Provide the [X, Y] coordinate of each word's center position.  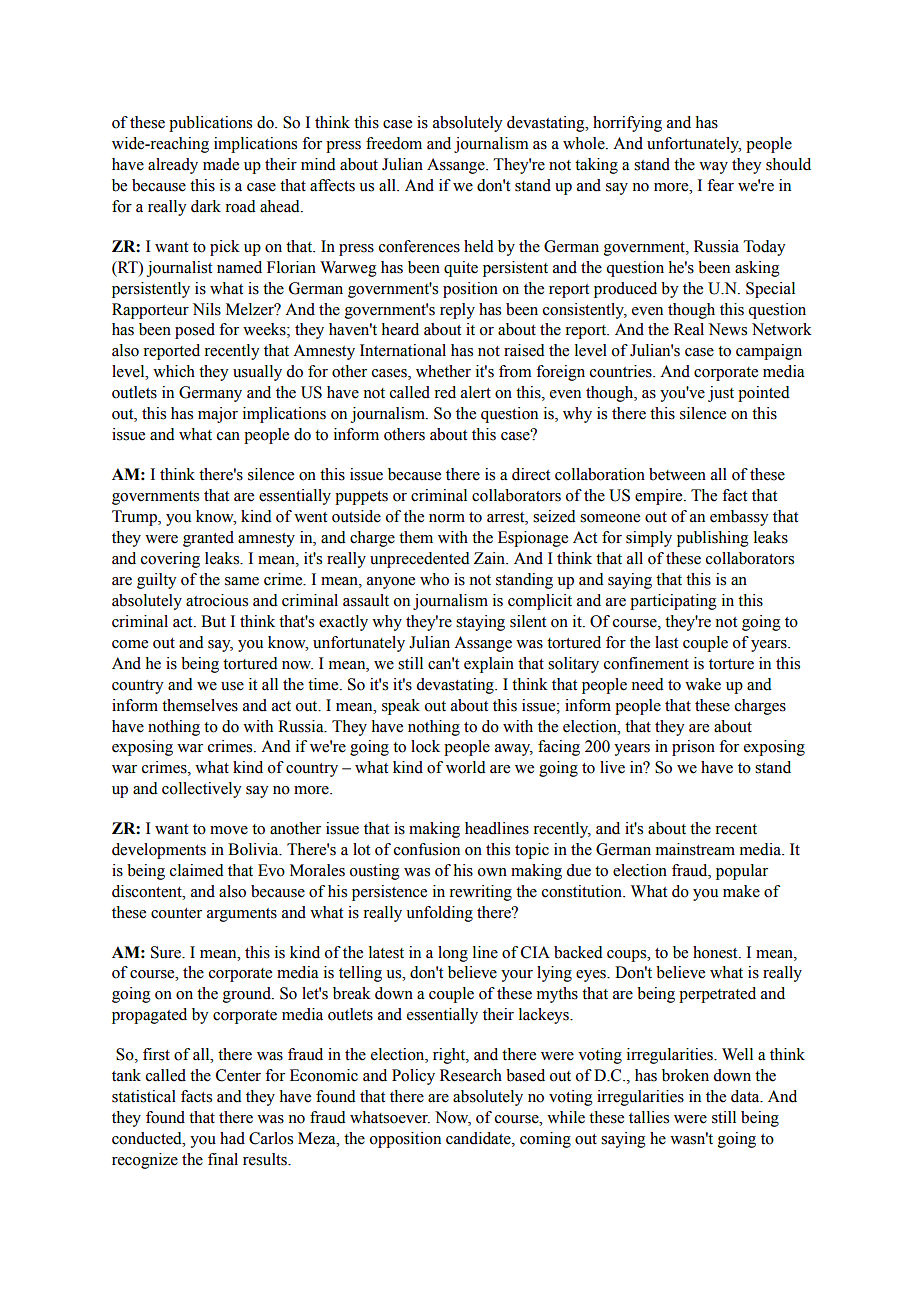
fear [720, 185]
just [721, 394]
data [746, 1096]
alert [476, 392]
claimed [197, 870]
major [218, 415]
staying [480, 623]
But [213, 621]
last [666, 642]
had [232, 1138]
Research [471, 1075]
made [221, 164]
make [741, 891]
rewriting [480, 893]
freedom [394, 143]
